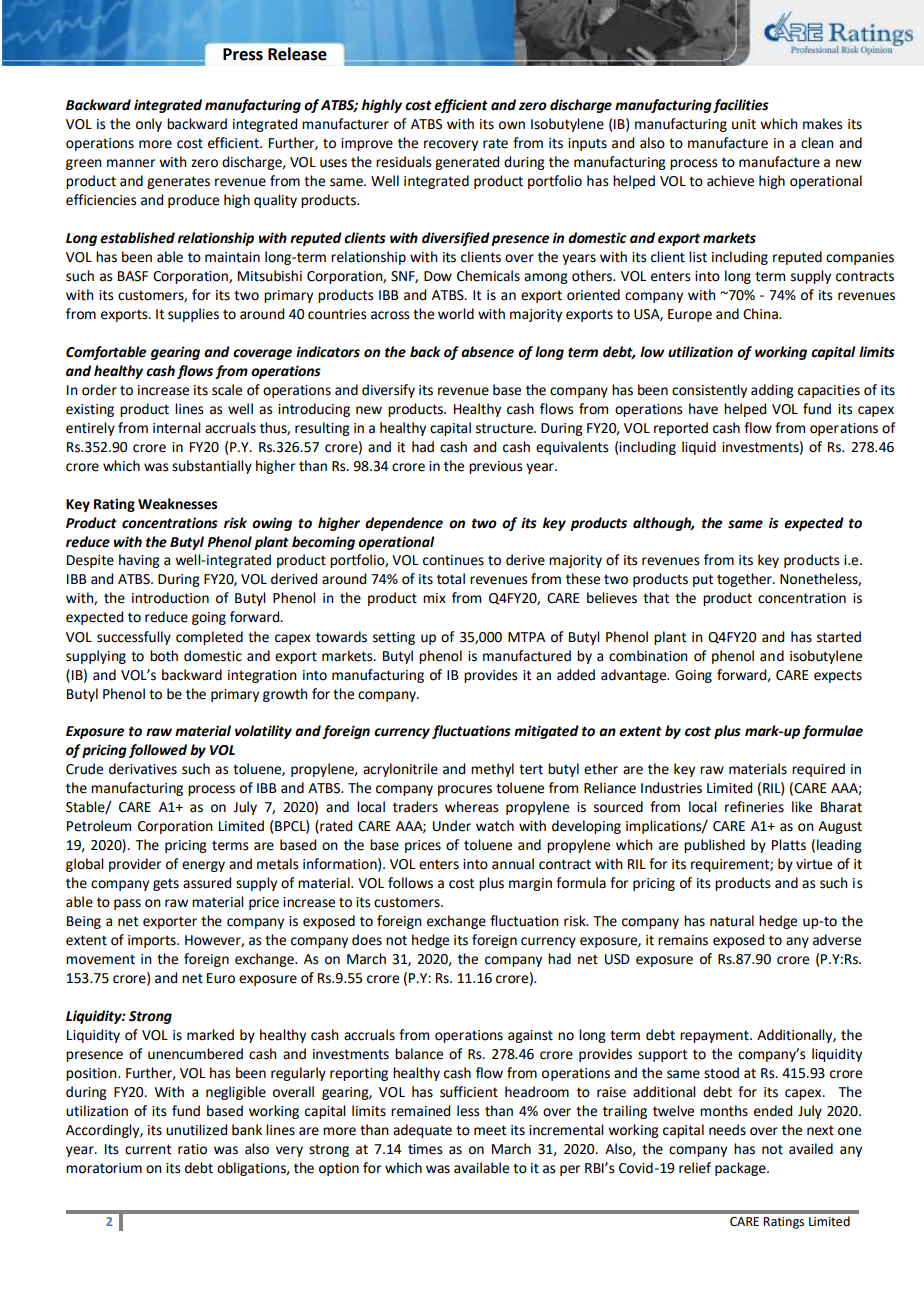 The image size is (924, 1308). What do you see at coordinates (512, 125) in the image?
I see `own` at bounding box center [512, 125].
